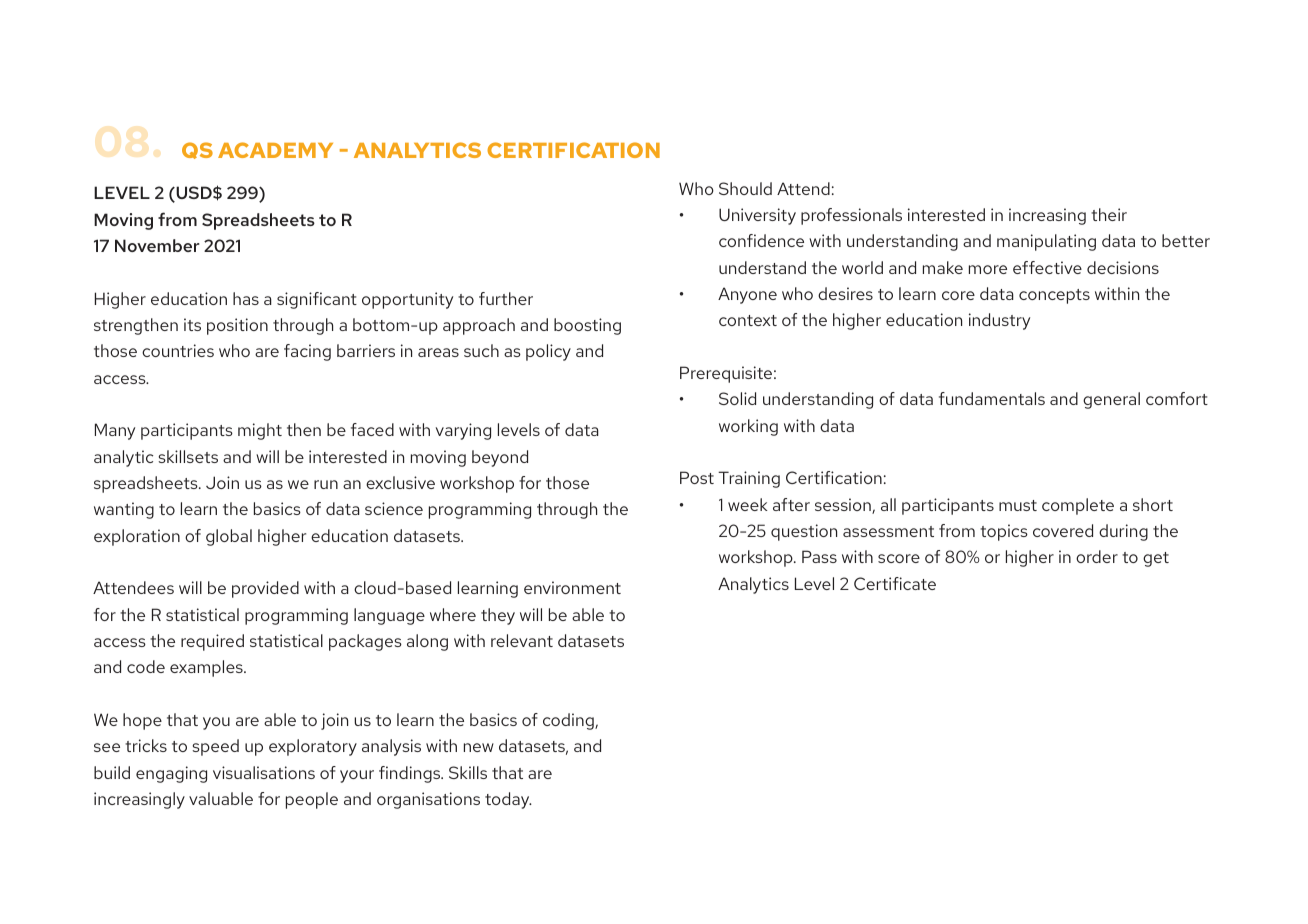 The height and width of the page is (924, 1308). Describe the element at coordinates (508, 800) in the page. I see `today` at that location.
